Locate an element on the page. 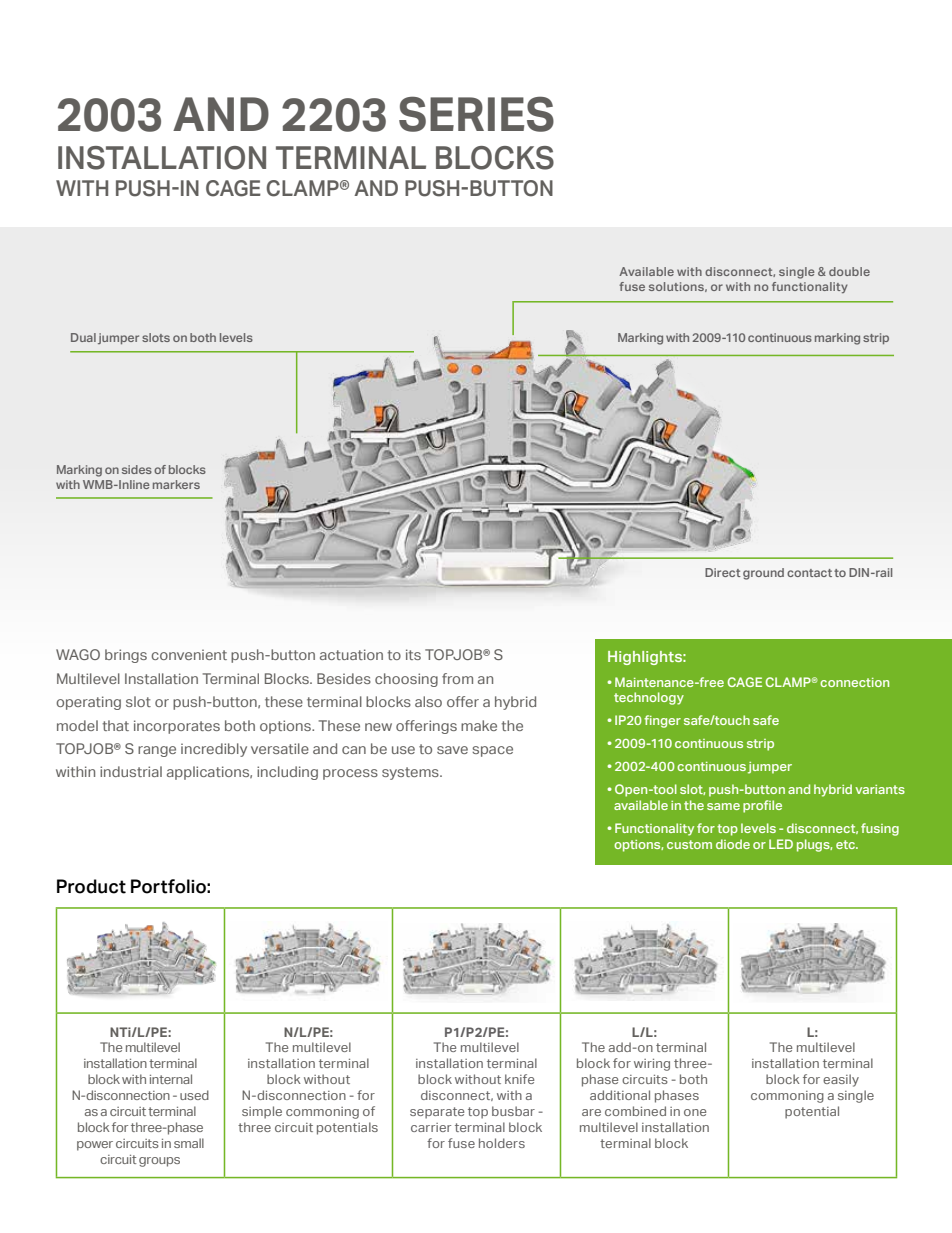 This document has height=1233, width=952. SERIES is located at coordinates (476, 114).
